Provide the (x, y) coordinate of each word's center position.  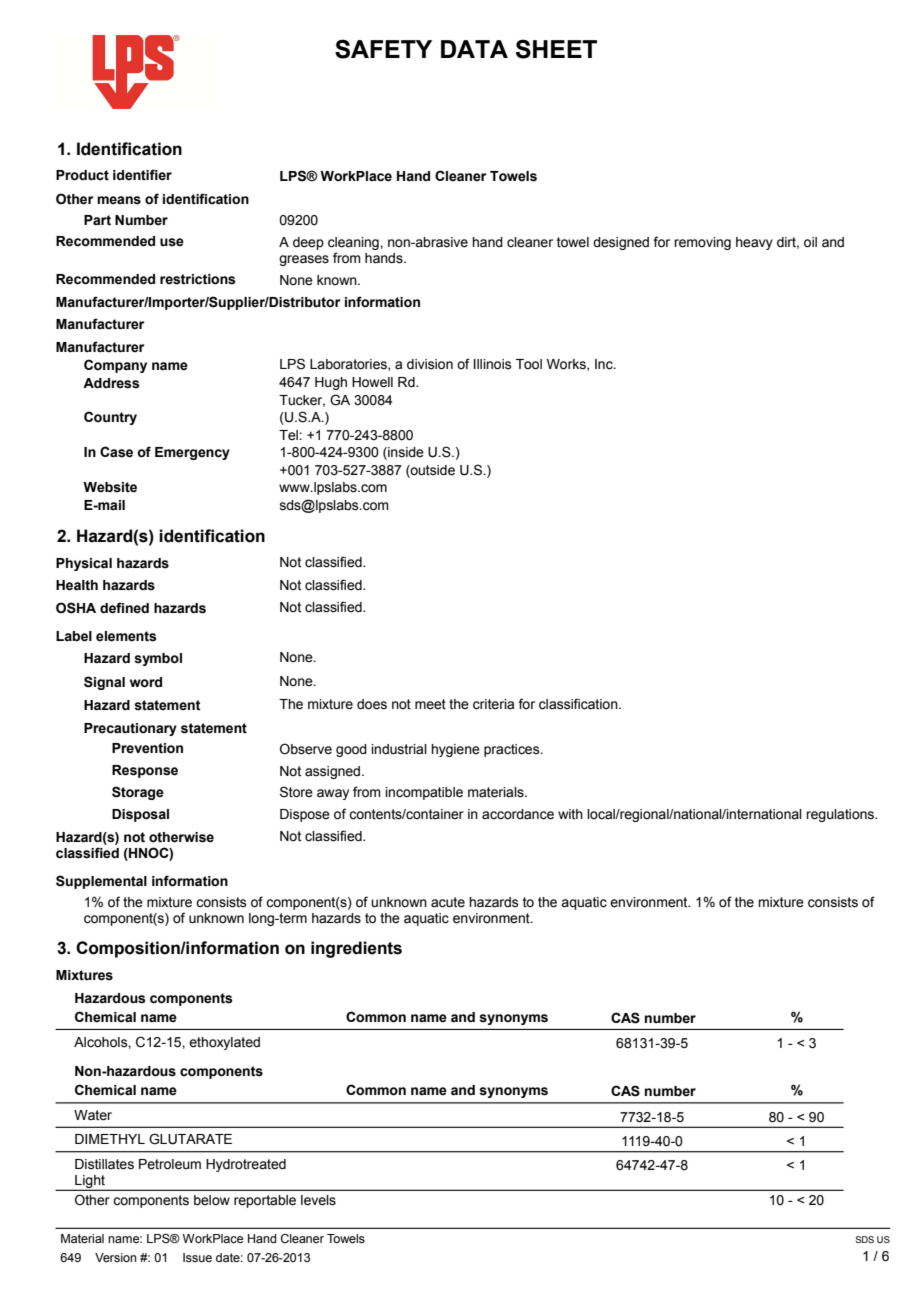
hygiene (455, 750)
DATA (474, 49)
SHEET (556, 49)
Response (145, 771)
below (212, 1200)
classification (579, 704)
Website (110, 487)
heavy (754, 243)
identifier (142, 175)
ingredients (356, 949)
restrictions (197, 279)
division (430, 364)
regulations (841, 815)
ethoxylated (224, 1043)
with (570, 814)
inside (405, 453)
